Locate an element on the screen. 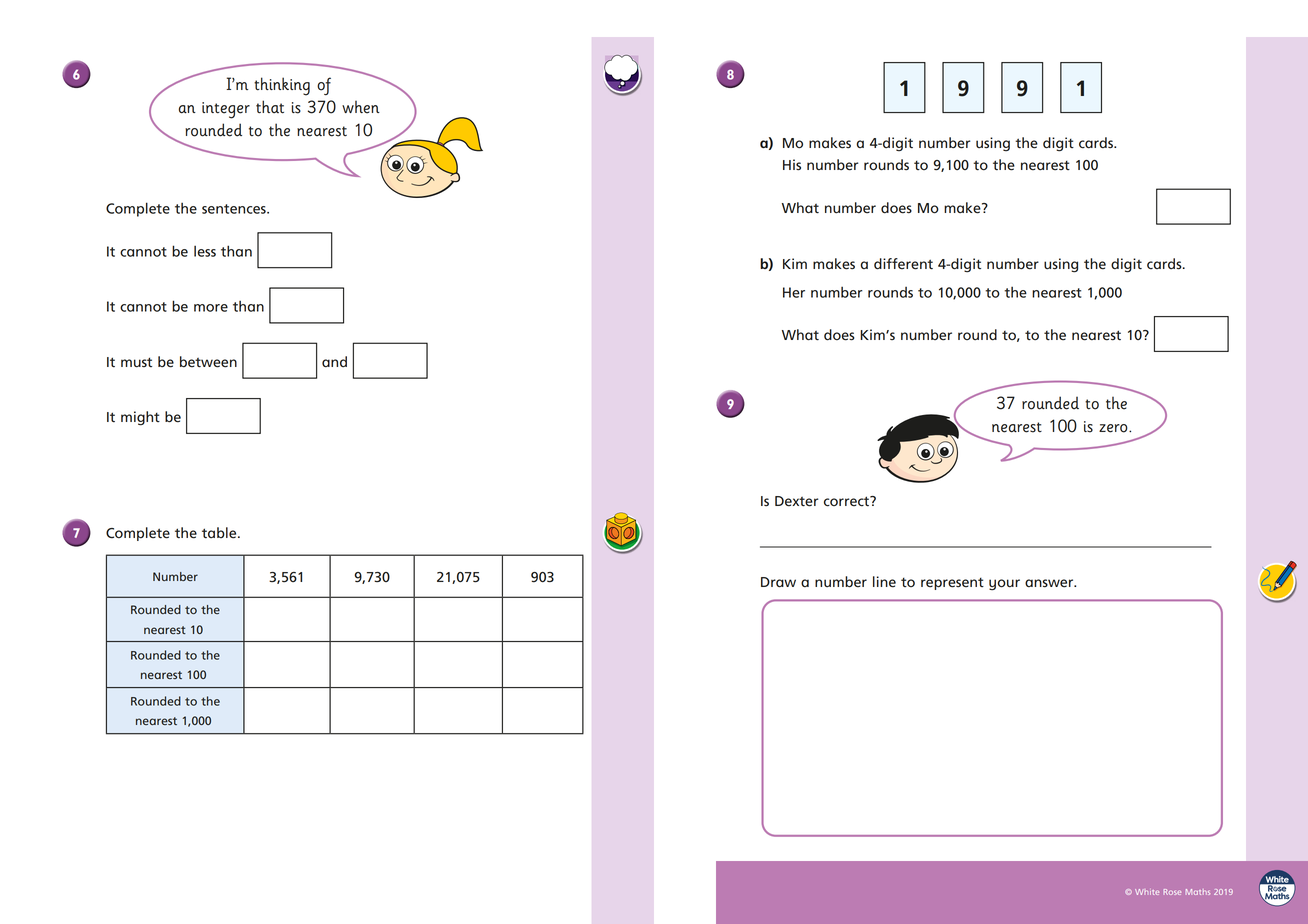 The image size is (1308, 924). that is located at coordinates (270, 107).
